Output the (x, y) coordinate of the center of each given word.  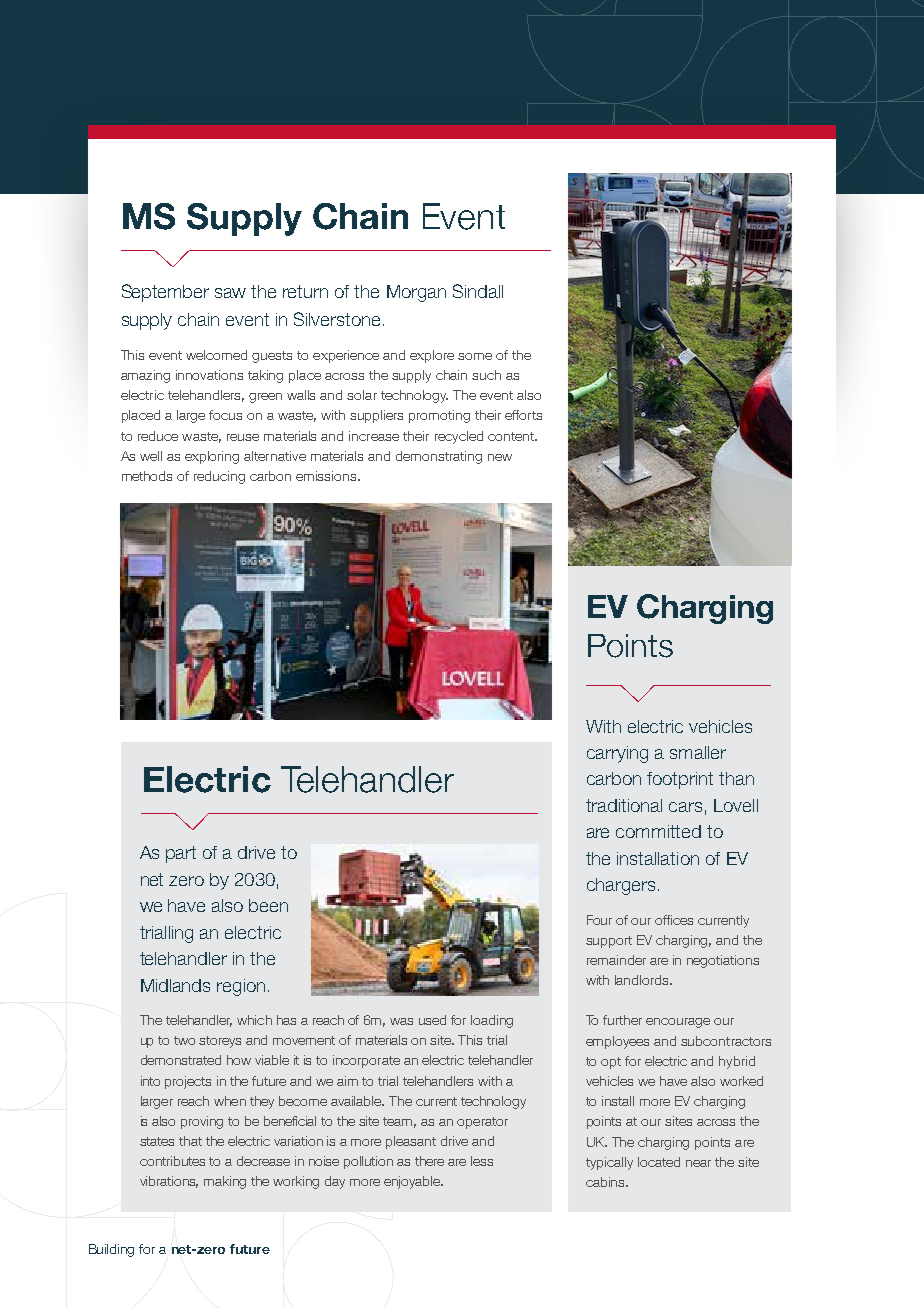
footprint (680, 780)
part (181, 854)
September (165, 293)
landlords (643, 980)
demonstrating (439, 457)
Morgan (416, 293)
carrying (617, 754)
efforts (523, 415)
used (432, 1020)
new (500, 457)
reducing (219, 477)
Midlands (175, 985)
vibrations (169, 1182)
